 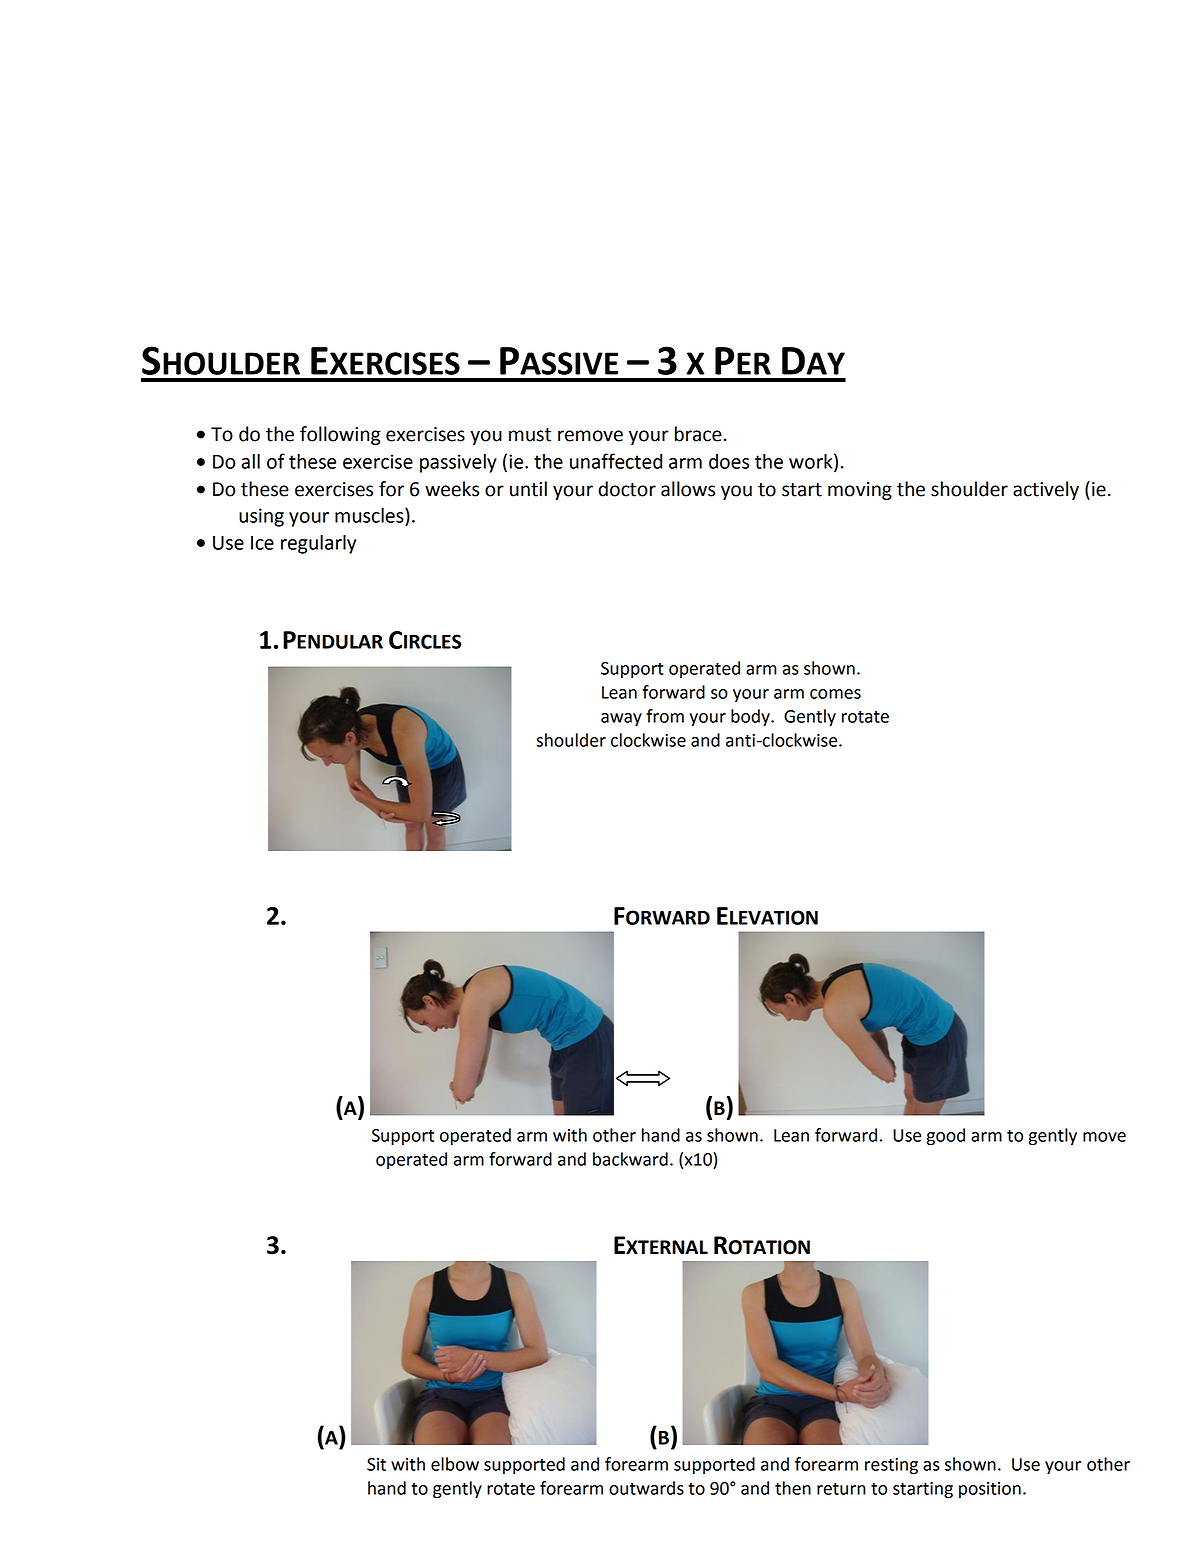 What do you see at coordinates (665, 716) in the page?
I see `from` at bounding box center [665, 716].
